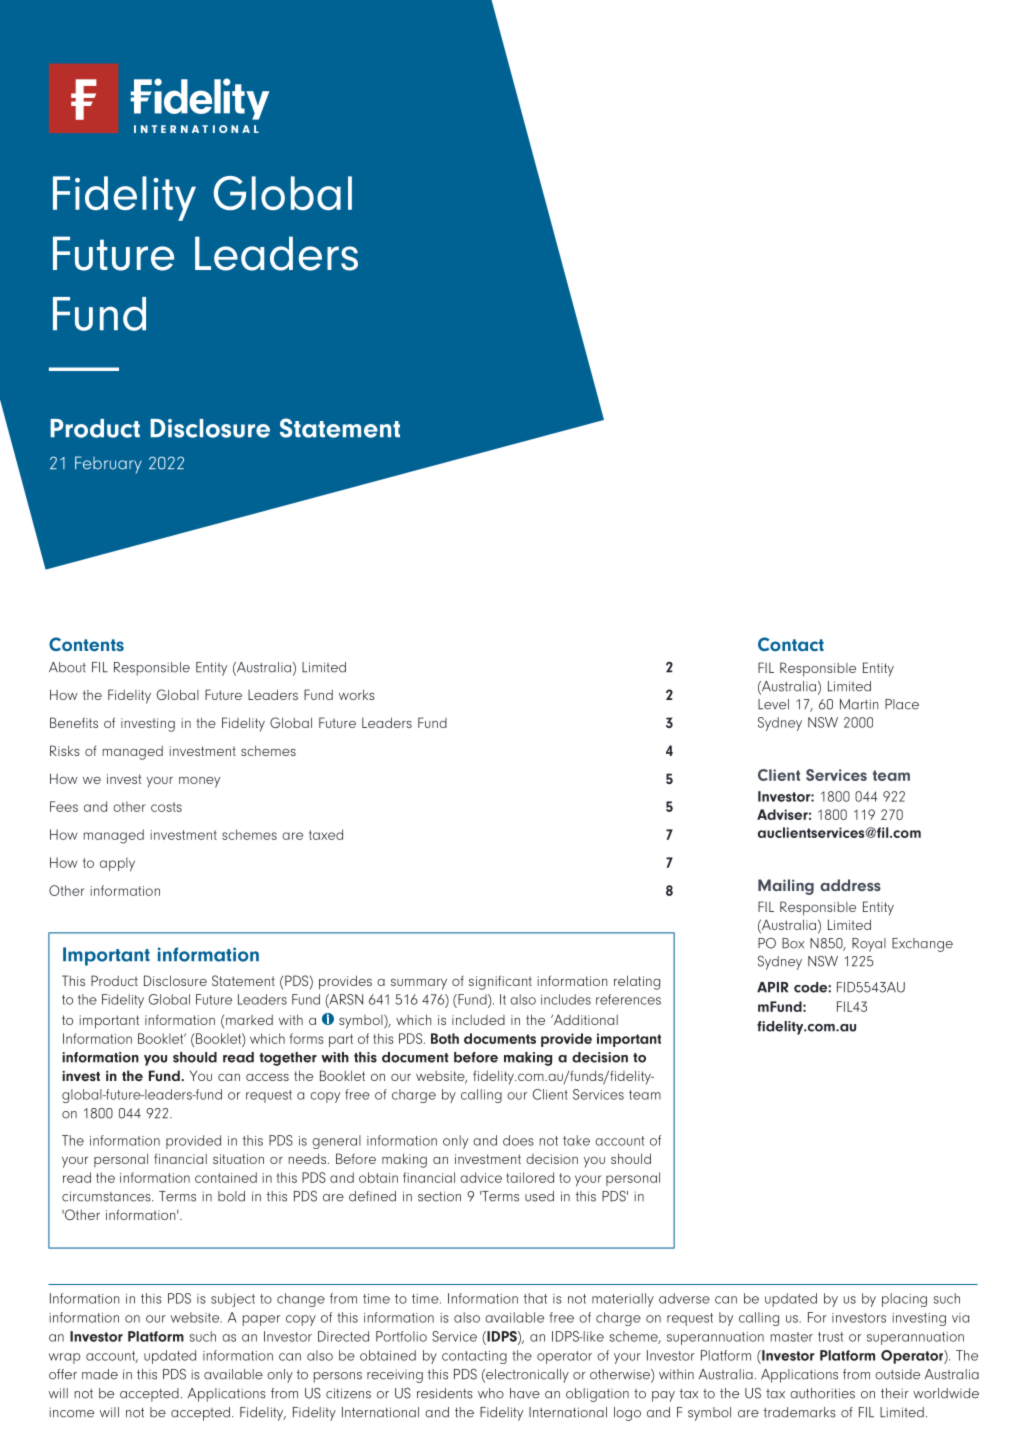 The width and height of the screenshot is (1026, 1452). Describe the element at coordinates (108, 465) in the screenshot. I see `February` at that location.
